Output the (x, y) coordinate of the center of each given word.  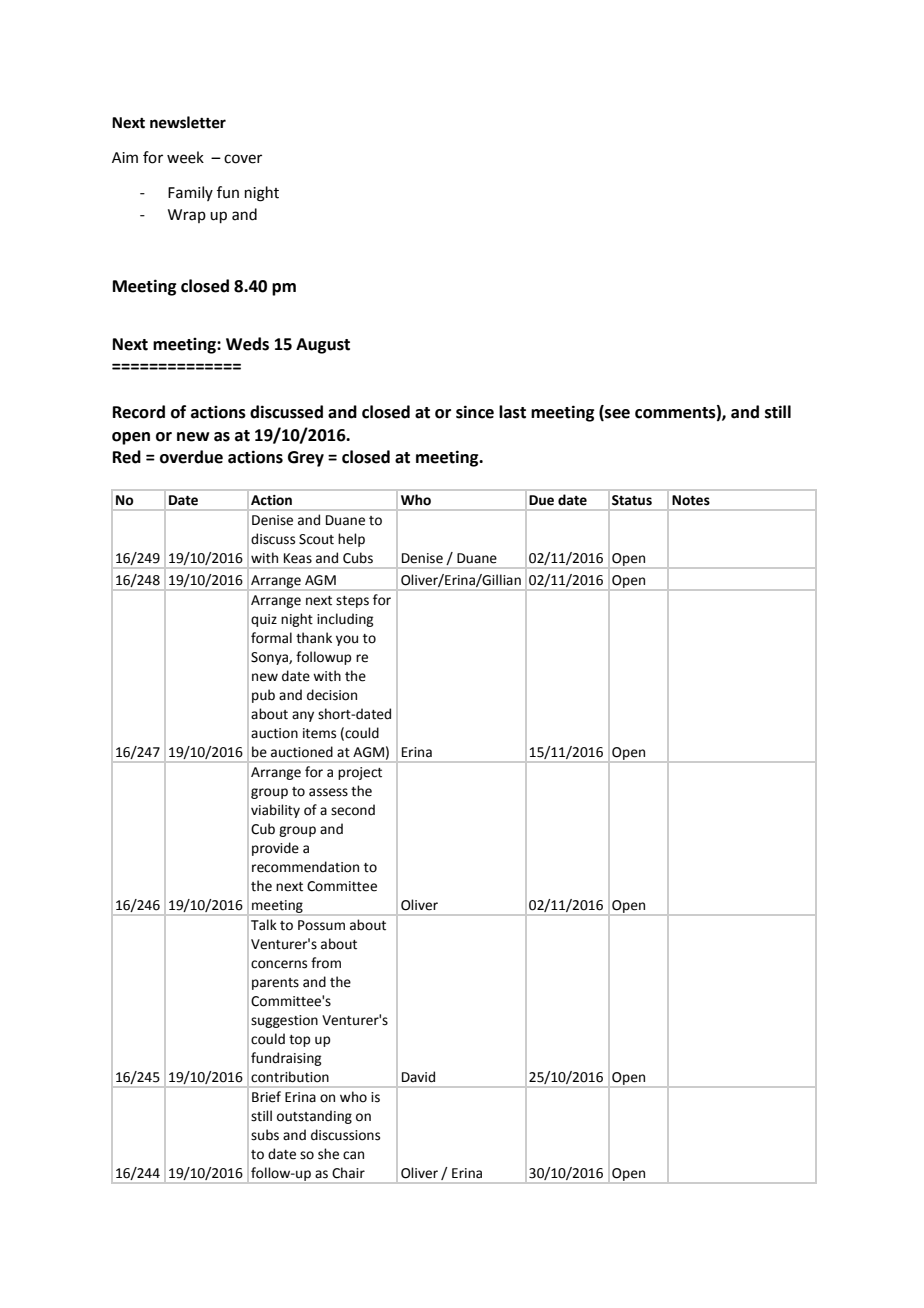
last (512, 412)
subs (265, 1135)
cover (243, 159)
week (185, 157)
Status (632, 500)
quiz (264, 620)
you (347, 640)
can (353, 1155)
